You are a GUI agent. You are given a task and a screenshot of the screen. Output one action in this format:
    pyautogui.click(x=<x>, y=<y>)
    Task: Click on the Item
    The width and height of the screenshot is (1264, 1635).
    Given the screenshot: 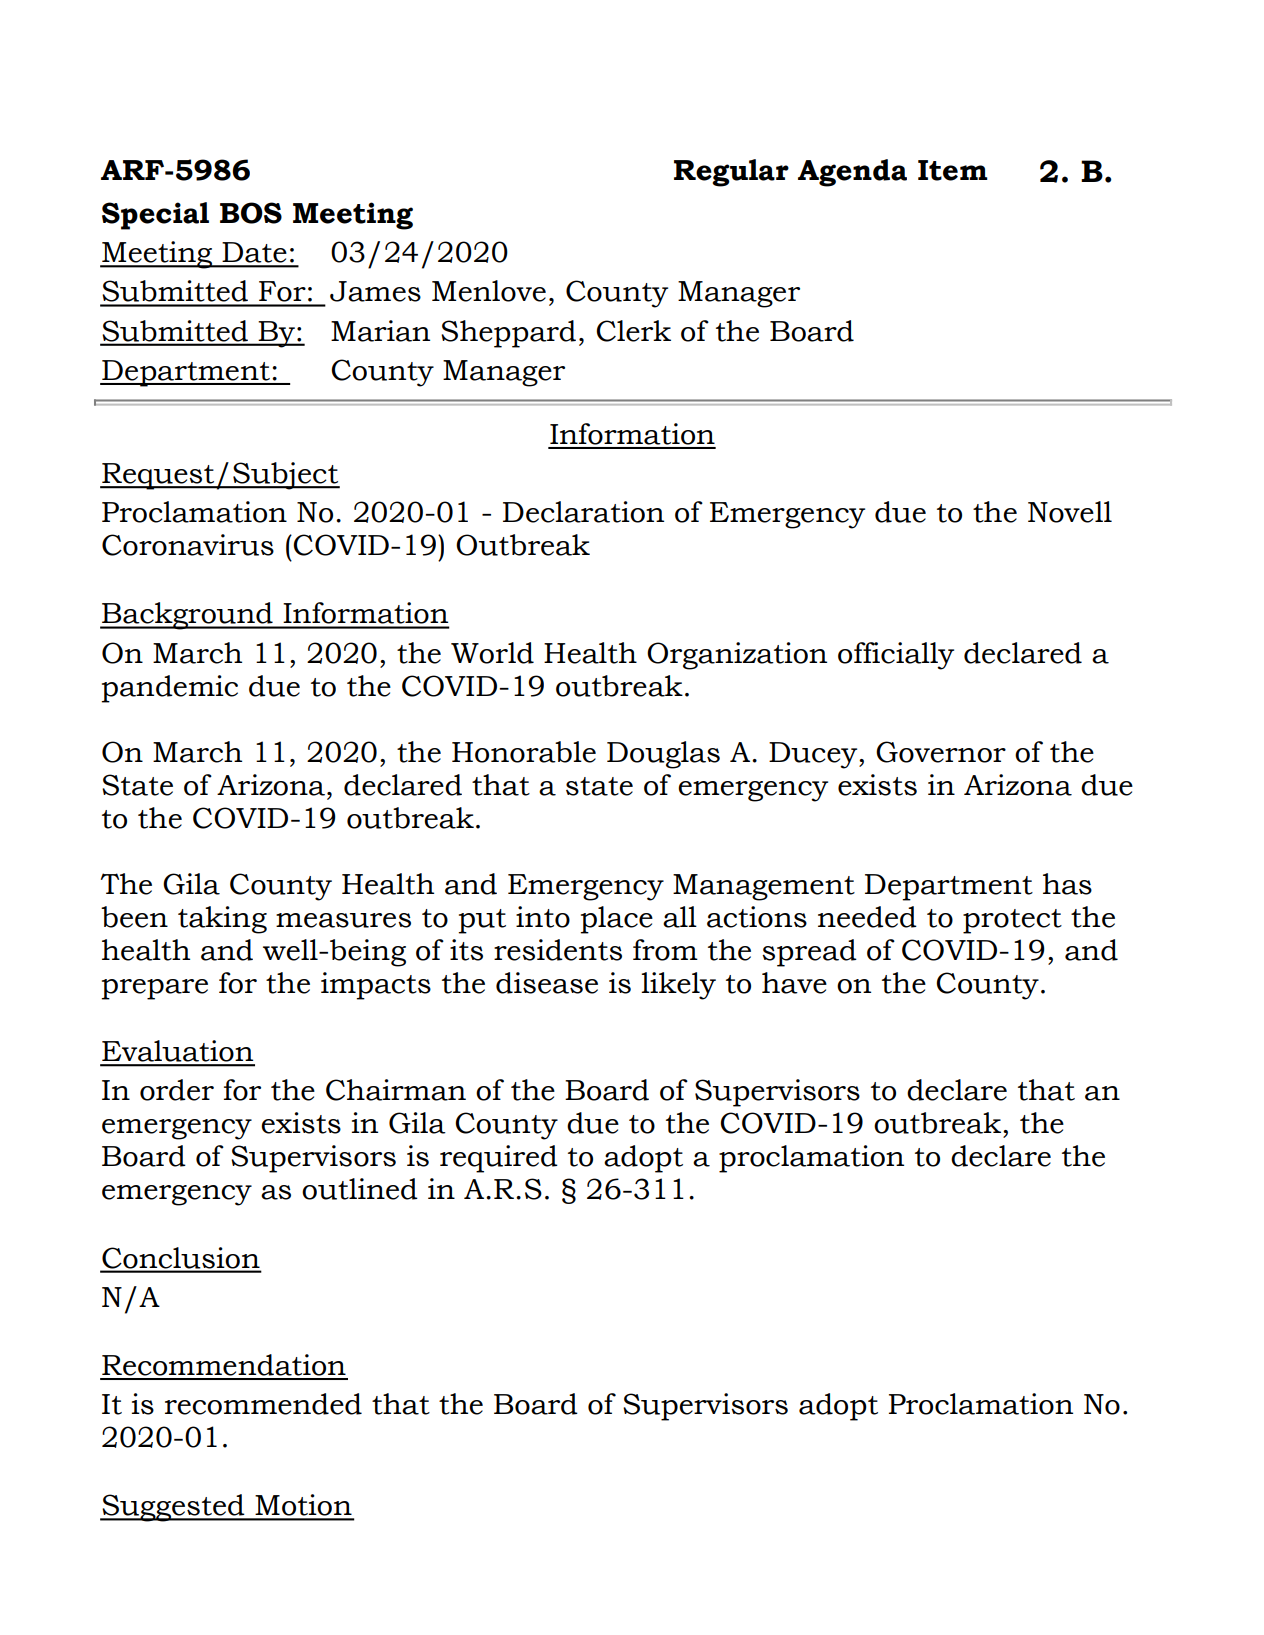 What is the action you would take?
    pyautogui.click(x=953, y=170)
